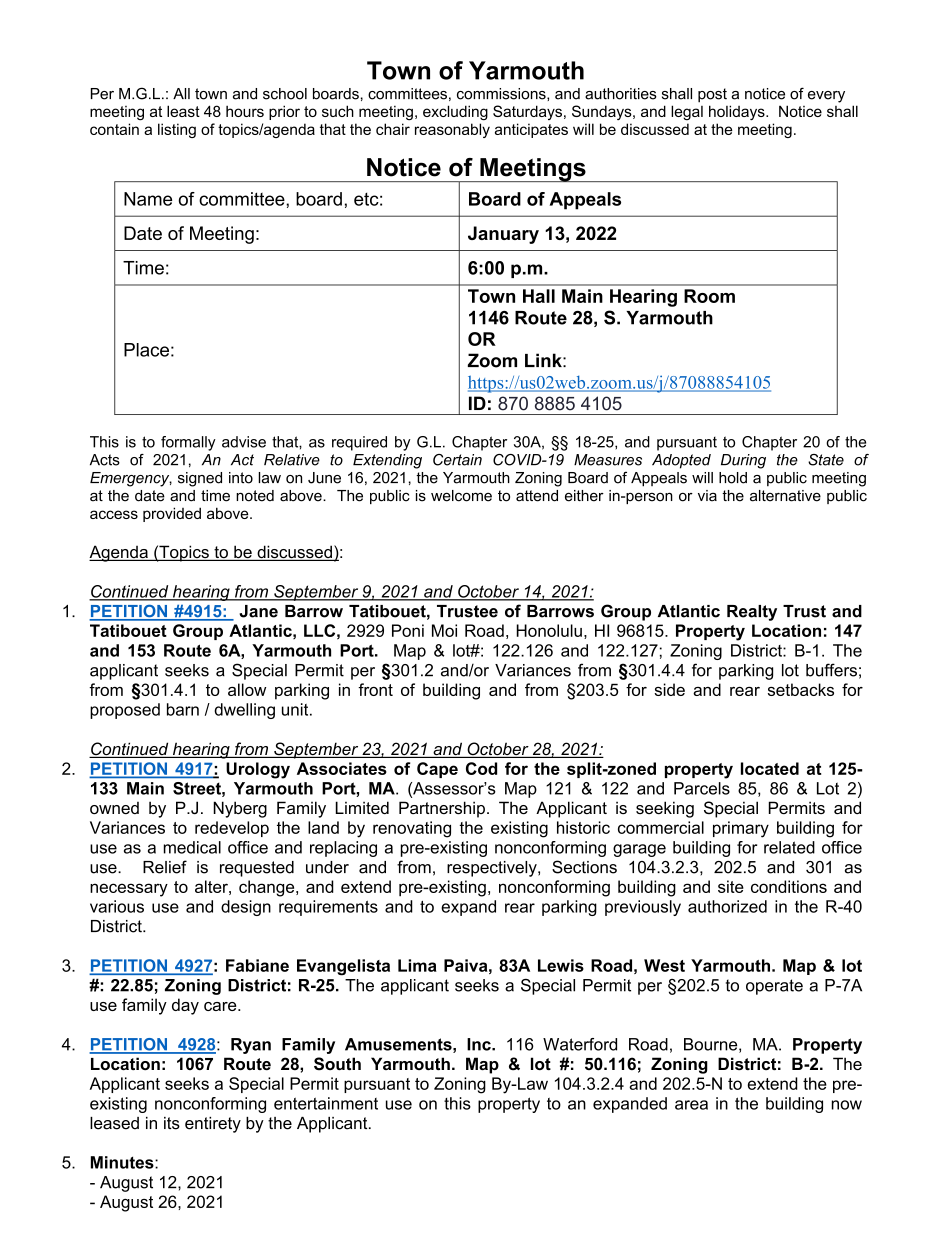 This screenshot has width=952, height=1233. Describe the element at coordinates (177, 130) in the screenshot. I see `listing` at that location.
